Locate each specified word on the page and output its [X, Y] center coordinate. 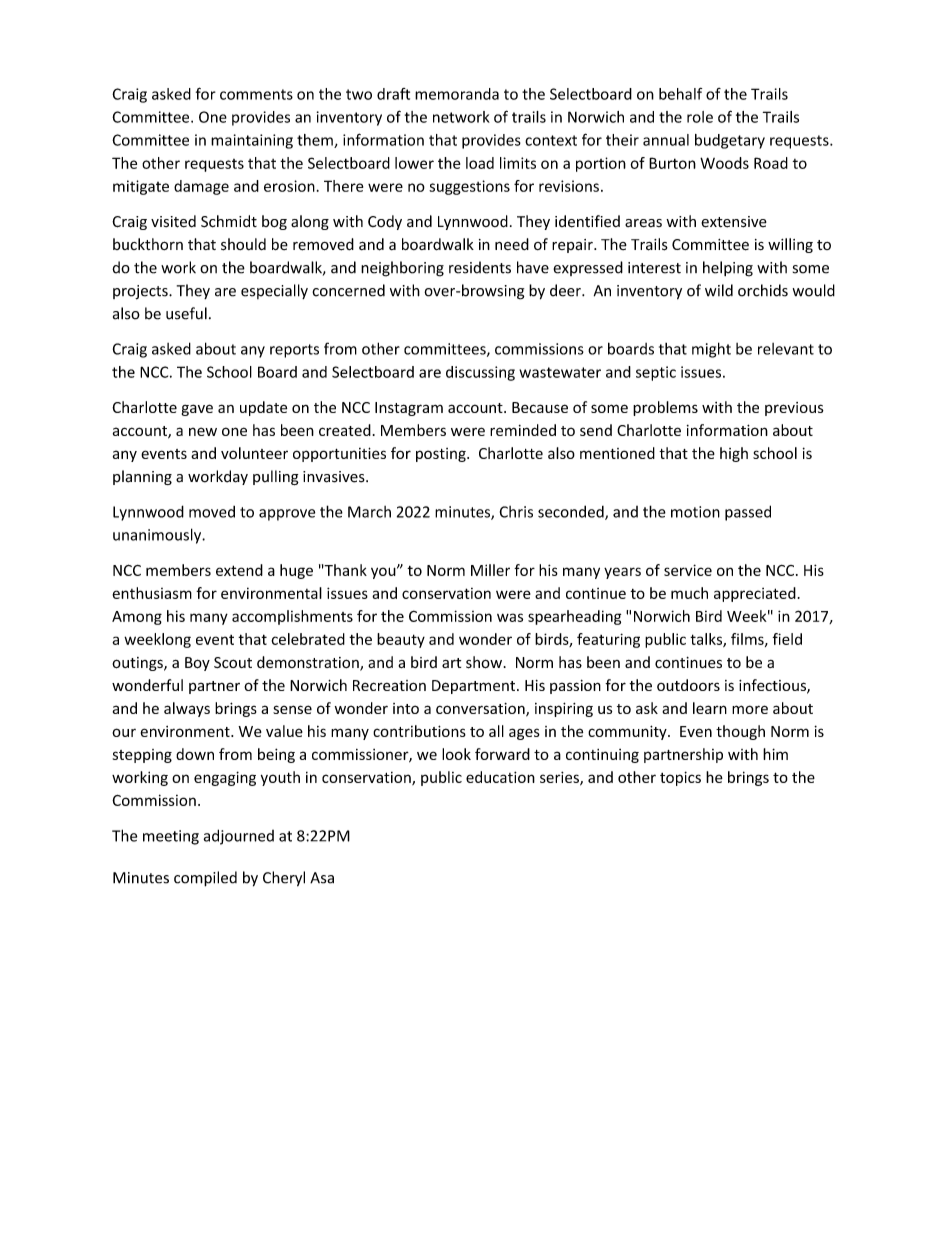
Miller [490, 570]
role [700, 117]
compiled [205, 879]
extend [239, 570]
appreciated [755, 594]
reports [294, 351]
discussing [480, 373]
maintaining [252, 141]
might [711, 350]
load [480, 163]
